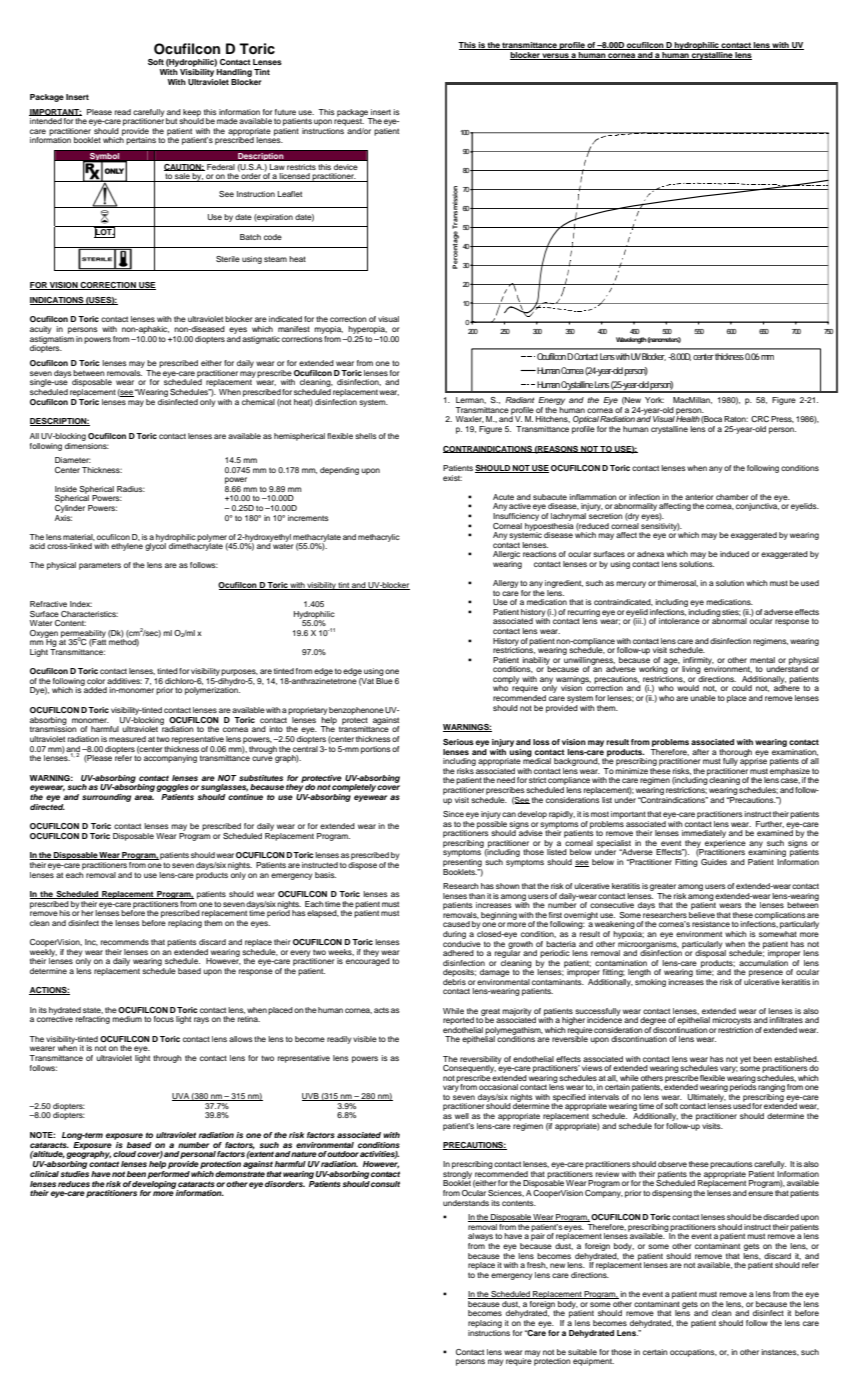 The width and height of the page is (849, 1400). What do you see at coordinates (385, 1184) in the page?
I see `consult` at bounding box center [385, 1184].
